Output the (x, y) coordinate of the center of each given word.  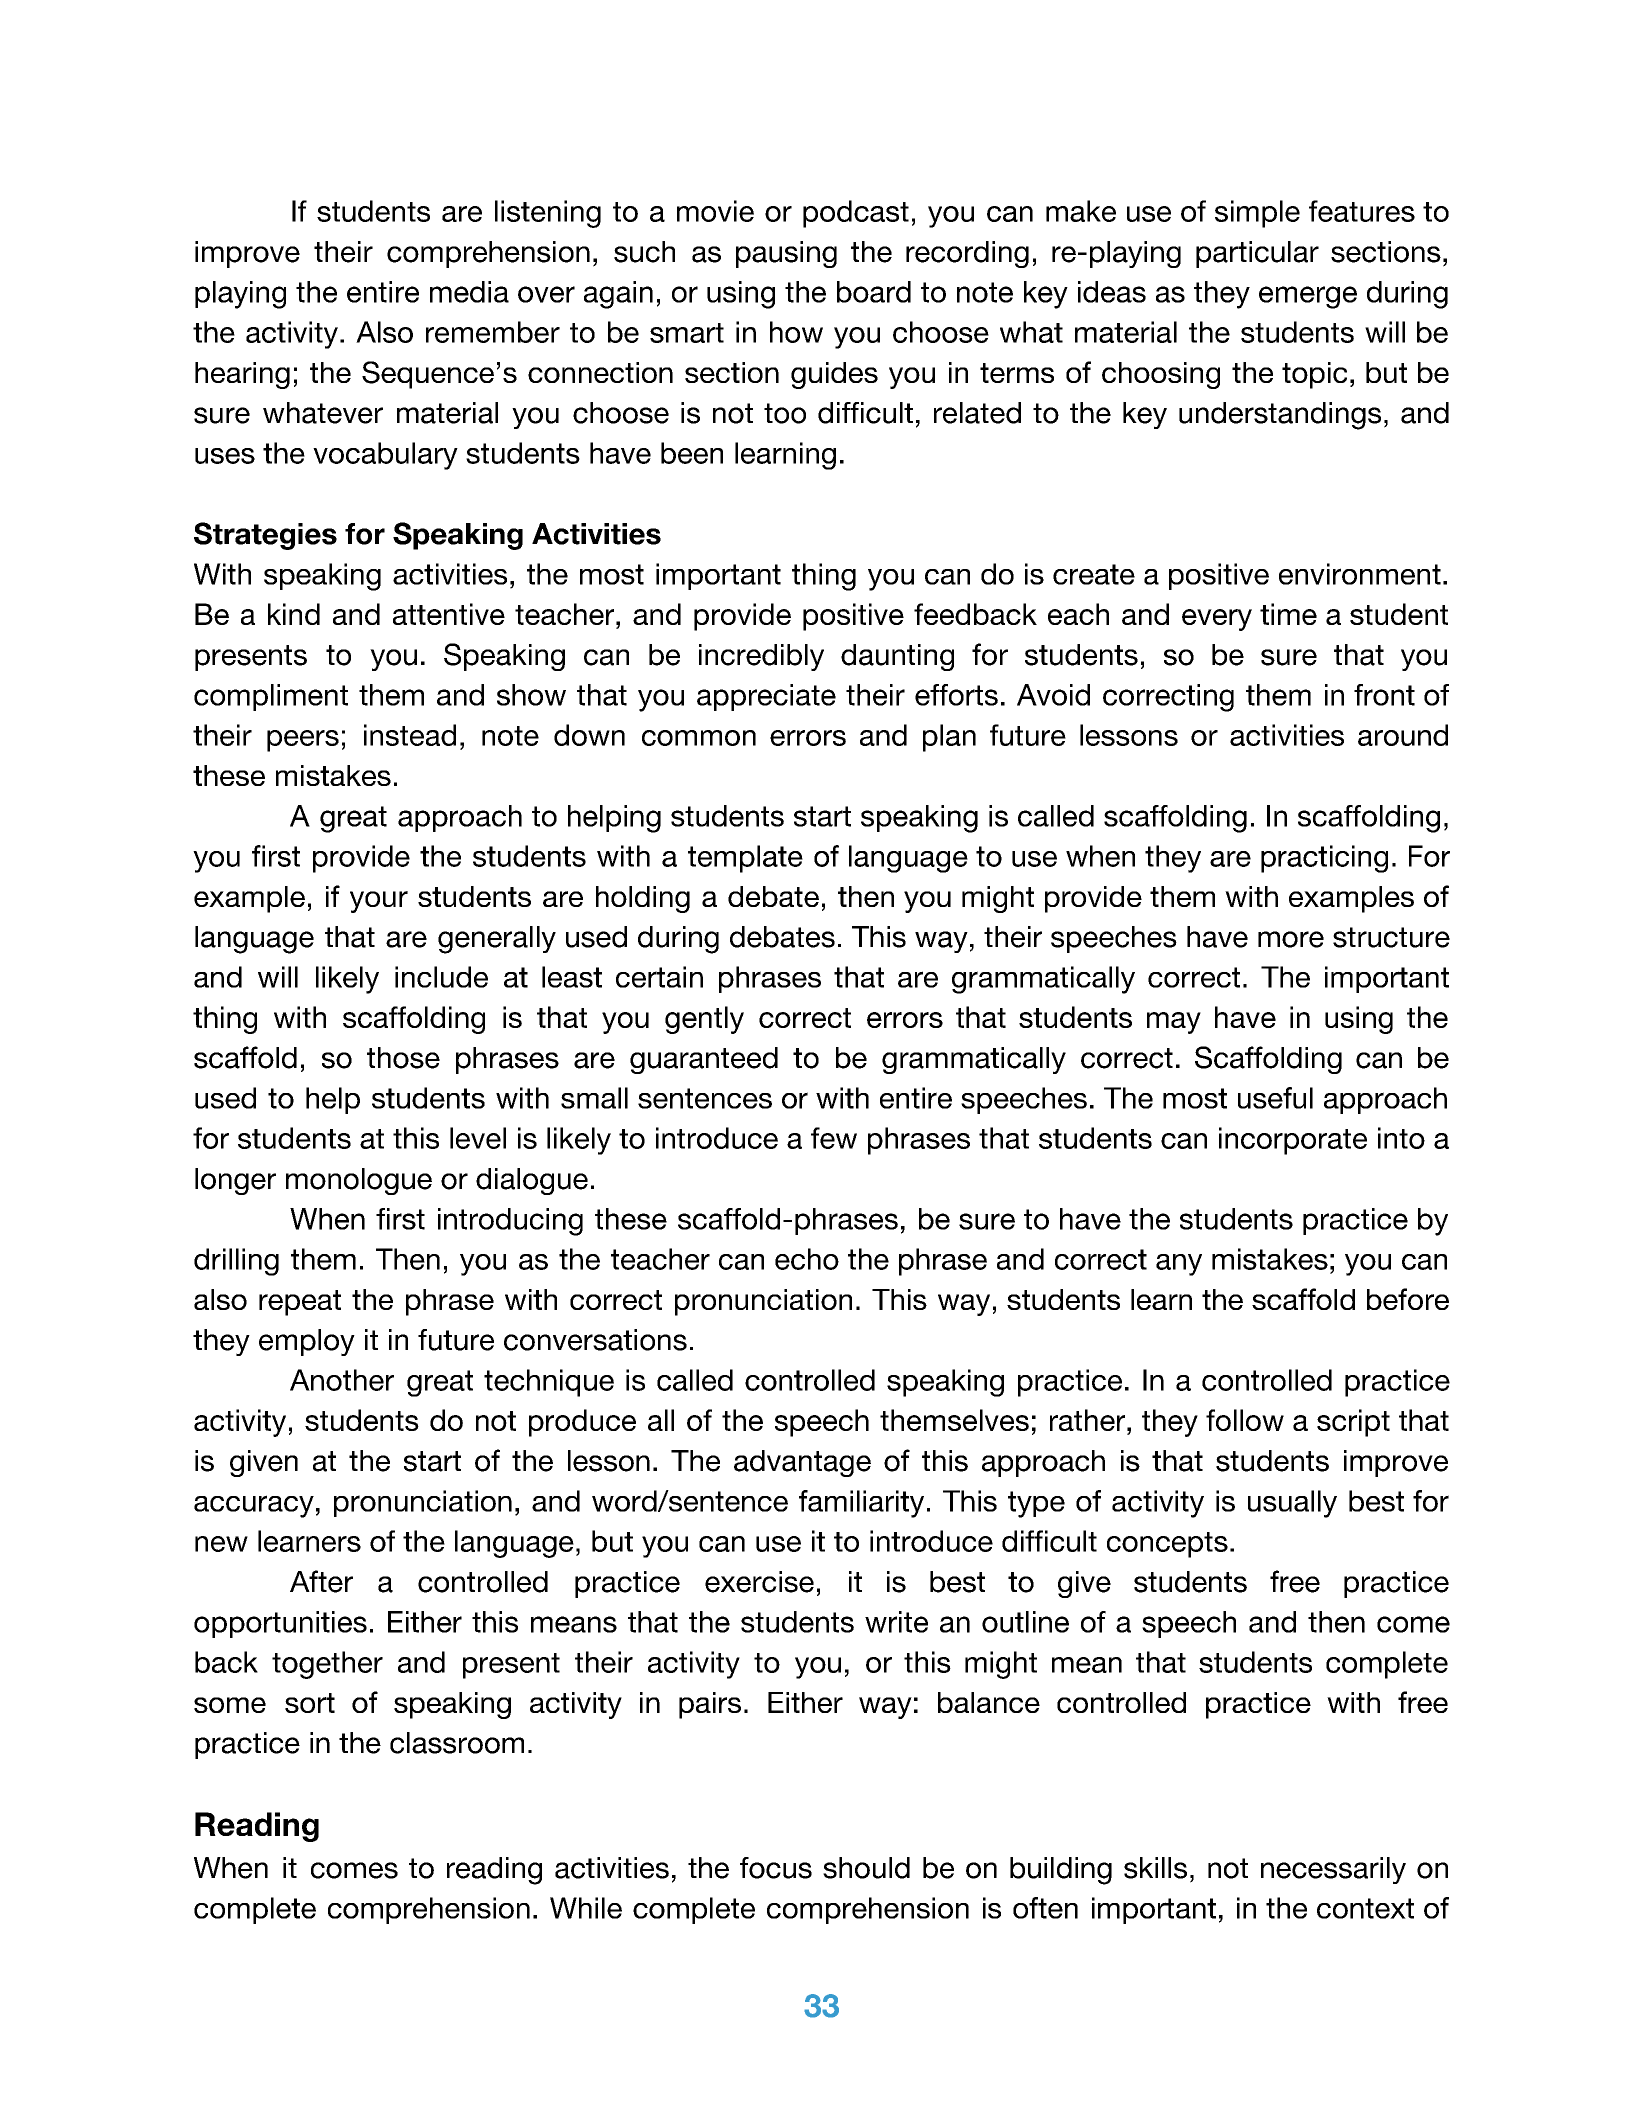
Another (342, 1380)
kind (294, 614)
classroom (457, 1743)
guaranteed (704, 1060)
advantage (802, 1463)
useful (1275, 1098)
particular (1257, 254)
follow (1245, 1420)
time (1288, 614)
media (469, 292)
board (874, 292)
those (403, 1058)
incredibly (761, 657)
